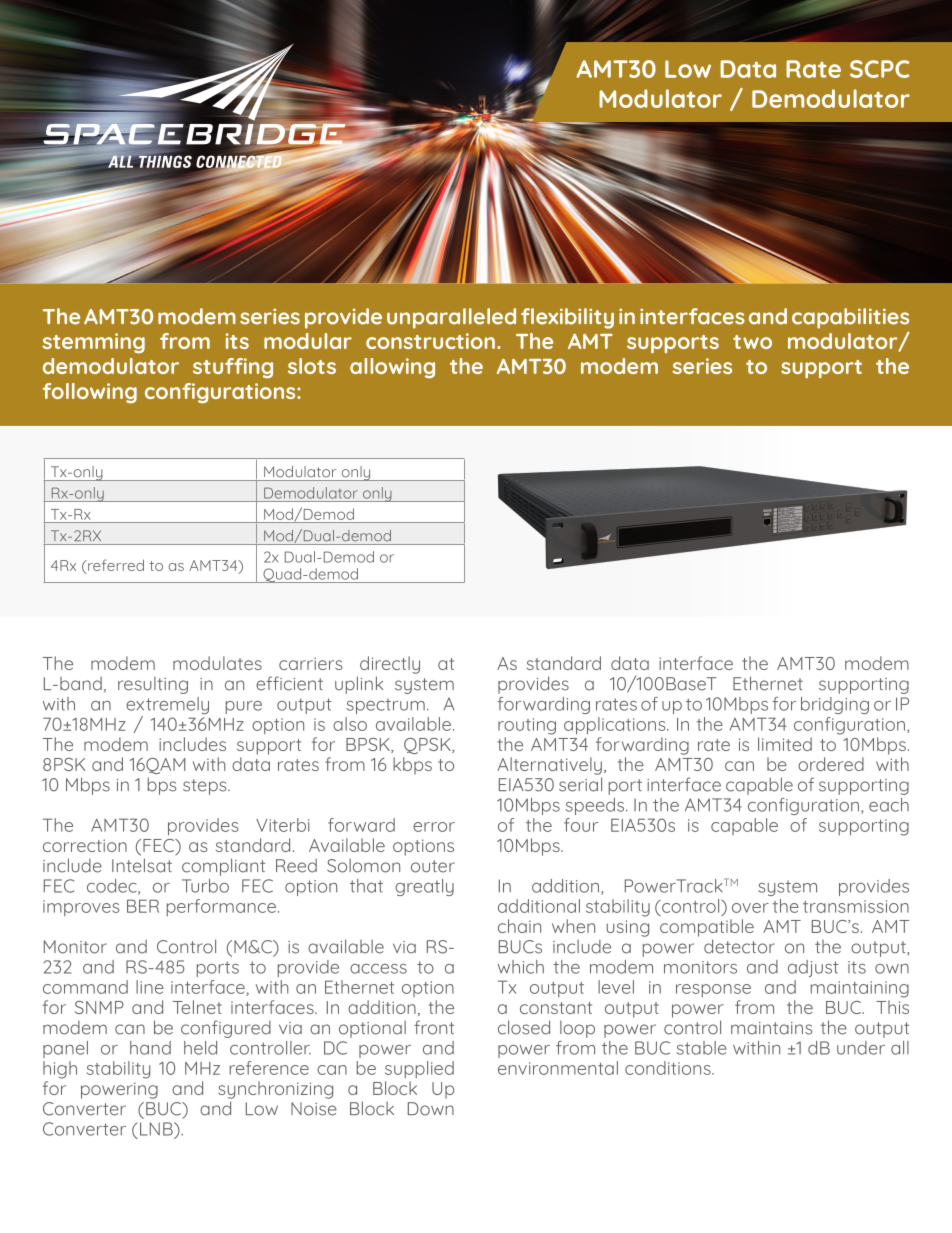 The height and width of the screenshot is (1233, 952). What do you see at coordinates (223, 867) in the screenshot?
I see `compliant` at bounding box center [223, 867].
